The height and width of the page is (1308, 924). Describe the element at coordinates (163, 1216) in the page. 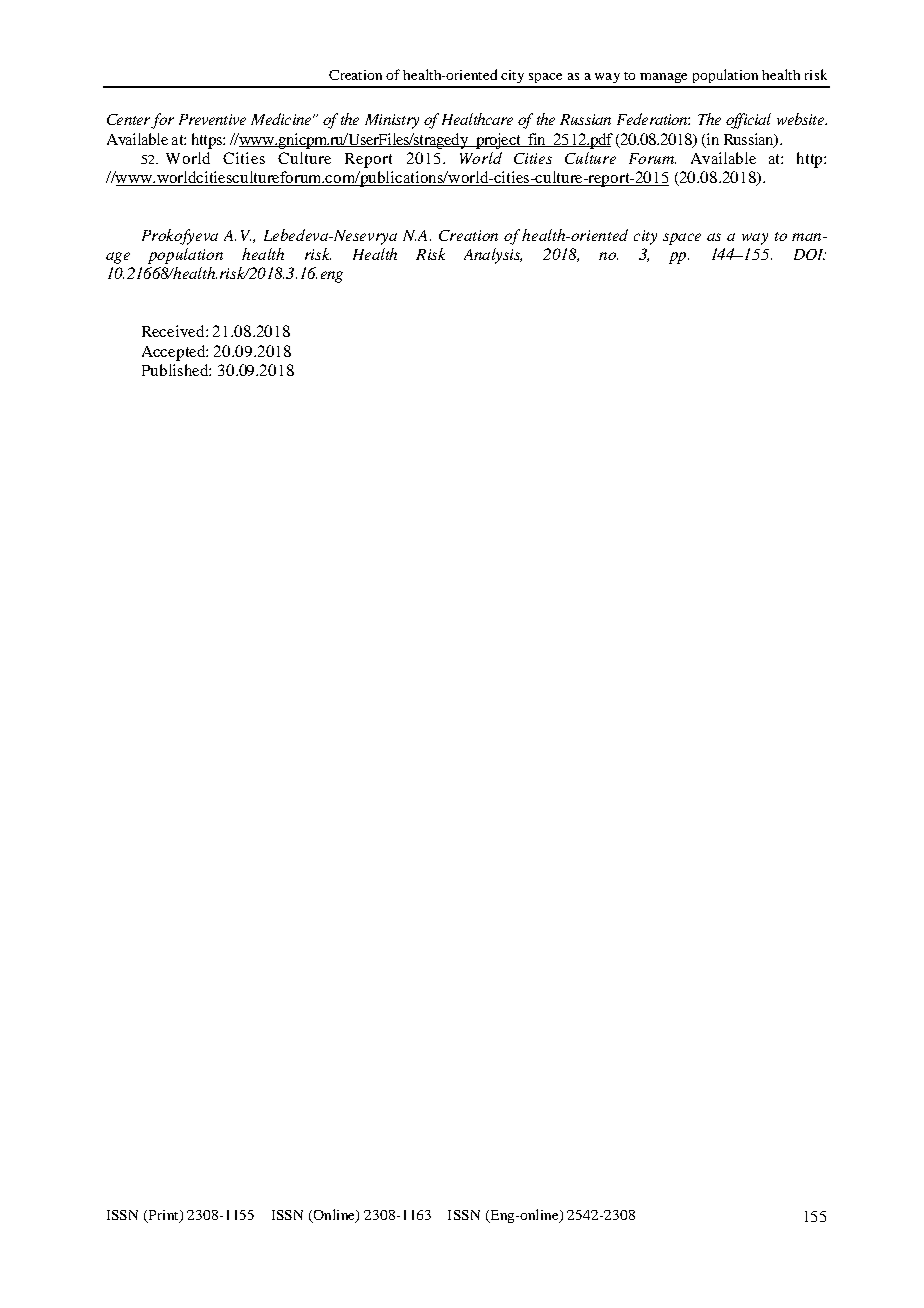

I see `Print` at that location.
